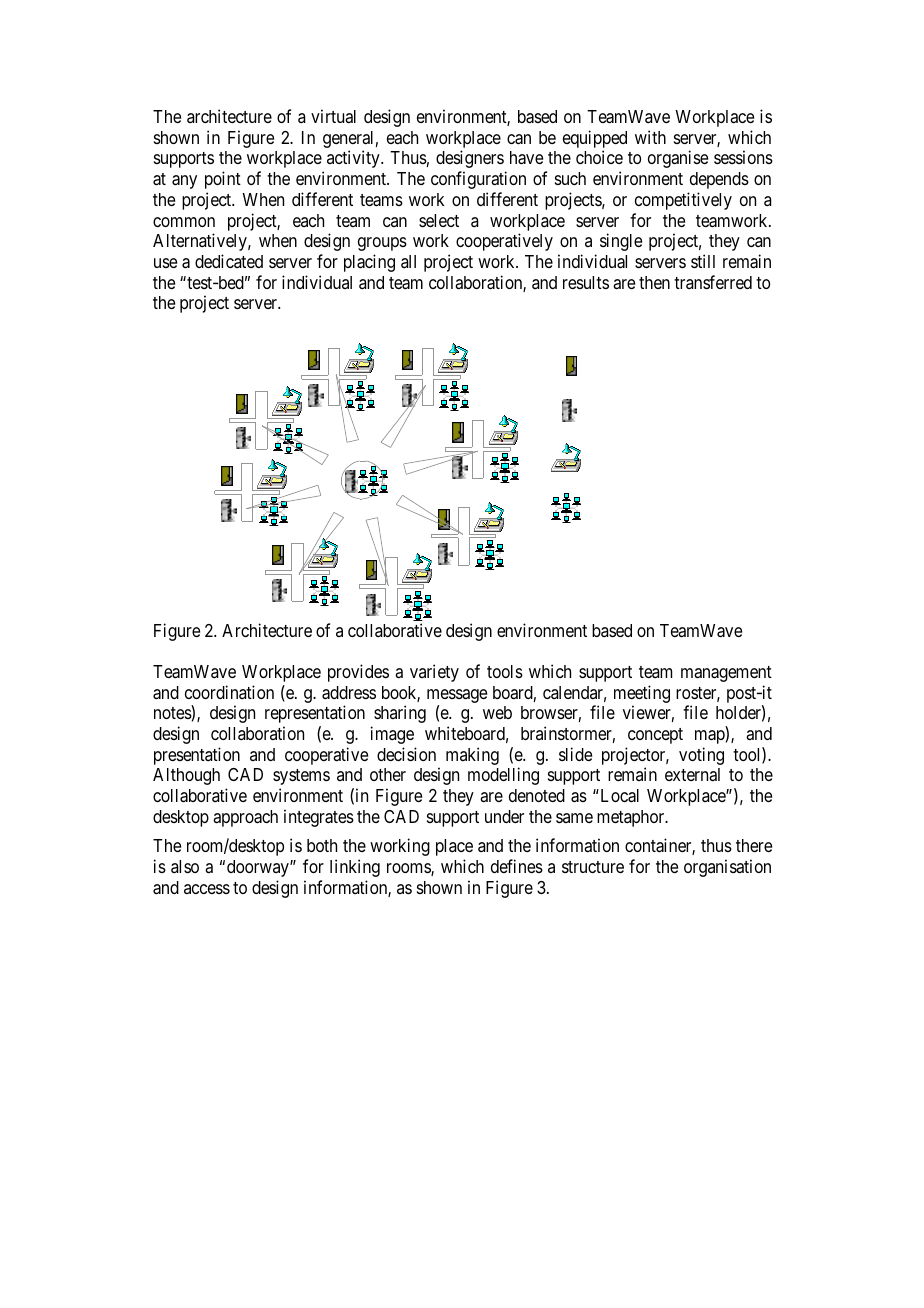 This screenshot has height=1308, width=924. I want to click on notes, so click(173, 713).
